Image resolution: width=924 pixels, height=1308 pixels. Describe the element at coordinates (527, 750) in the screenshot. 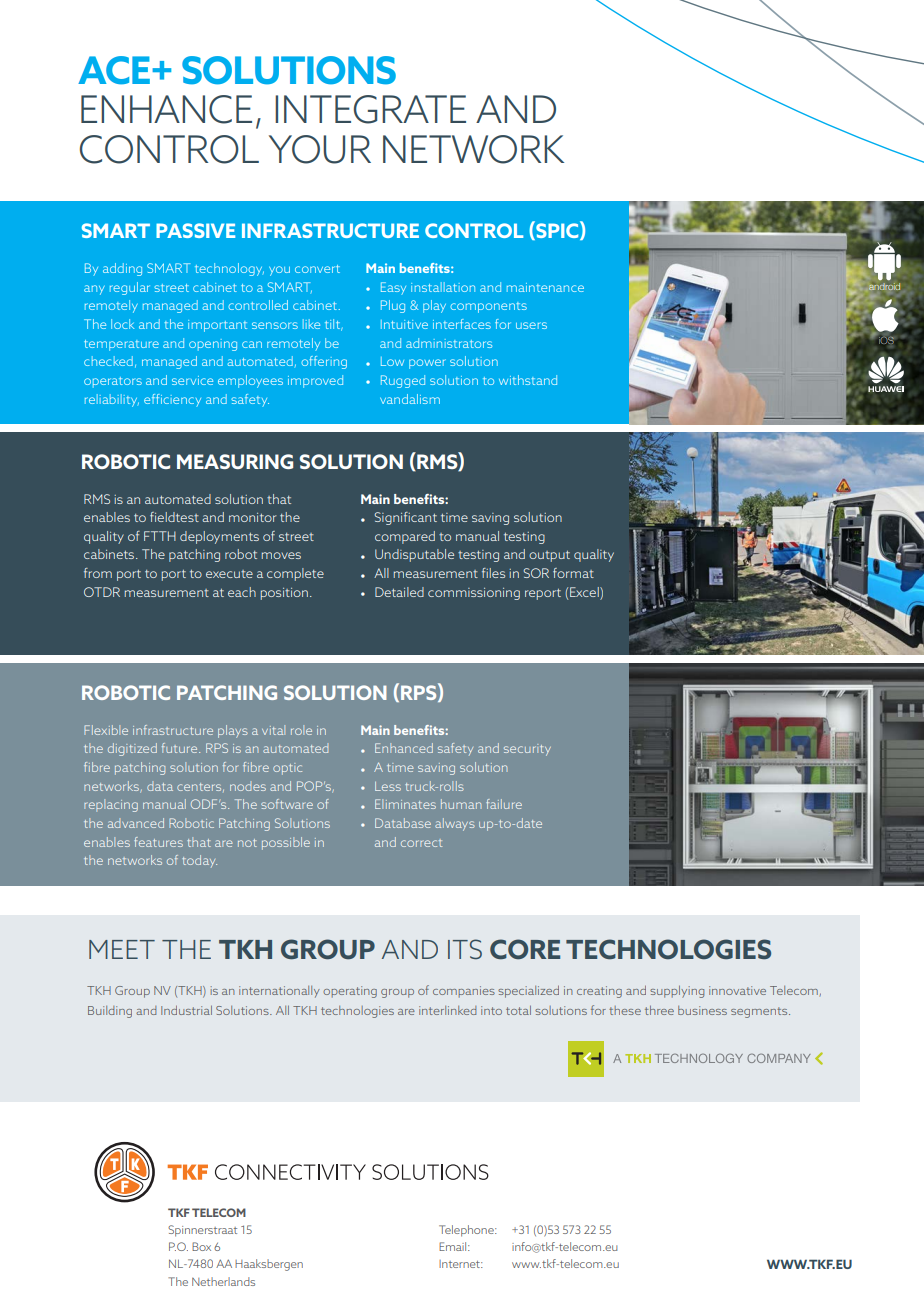

I see `security` at that location.
